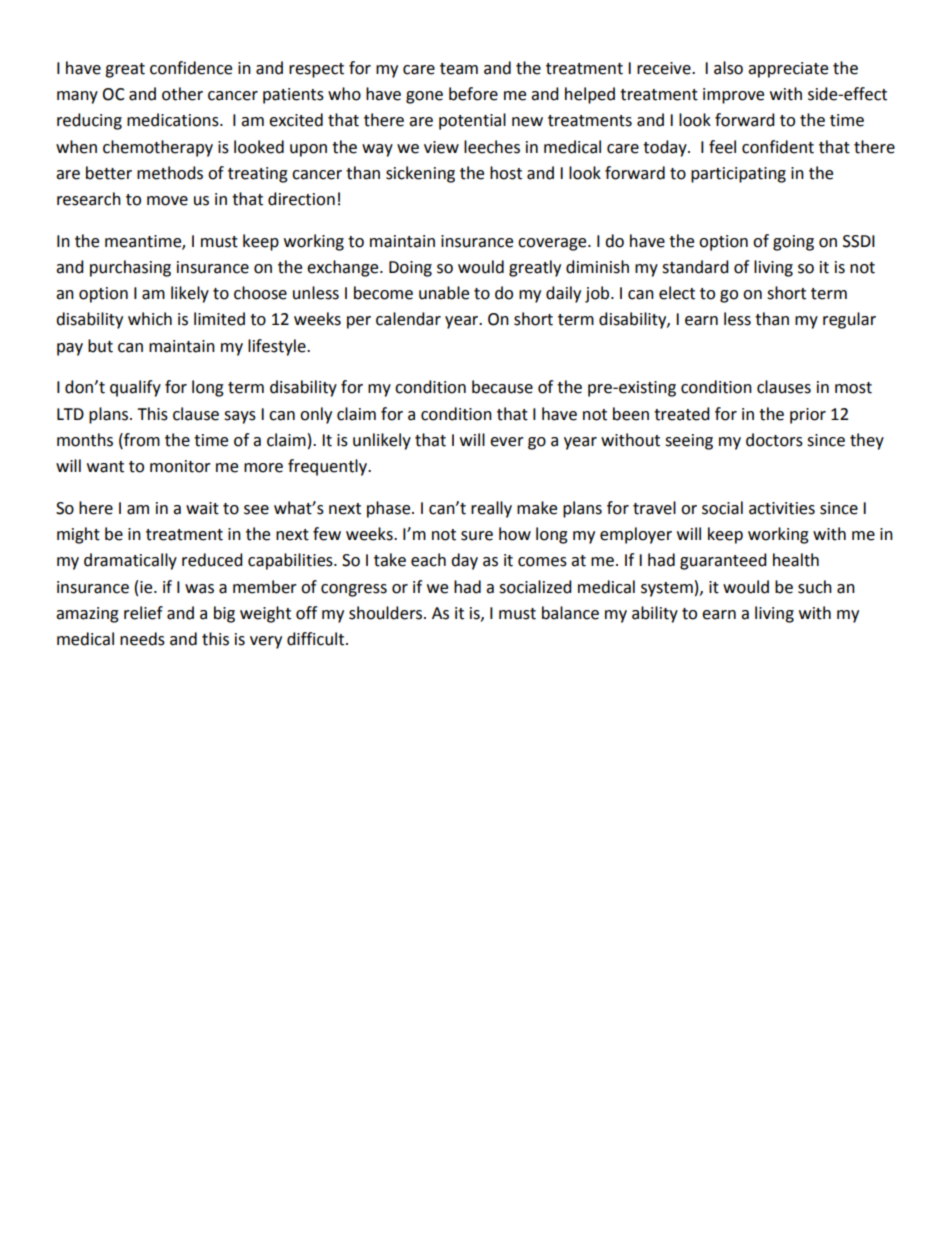 Image resolution: width=952 pixels, height=1233 pixels. What do you see at coordinates (788, 70) in the screenshot?
I see `appreciate` at bounding box center [788, 70].
